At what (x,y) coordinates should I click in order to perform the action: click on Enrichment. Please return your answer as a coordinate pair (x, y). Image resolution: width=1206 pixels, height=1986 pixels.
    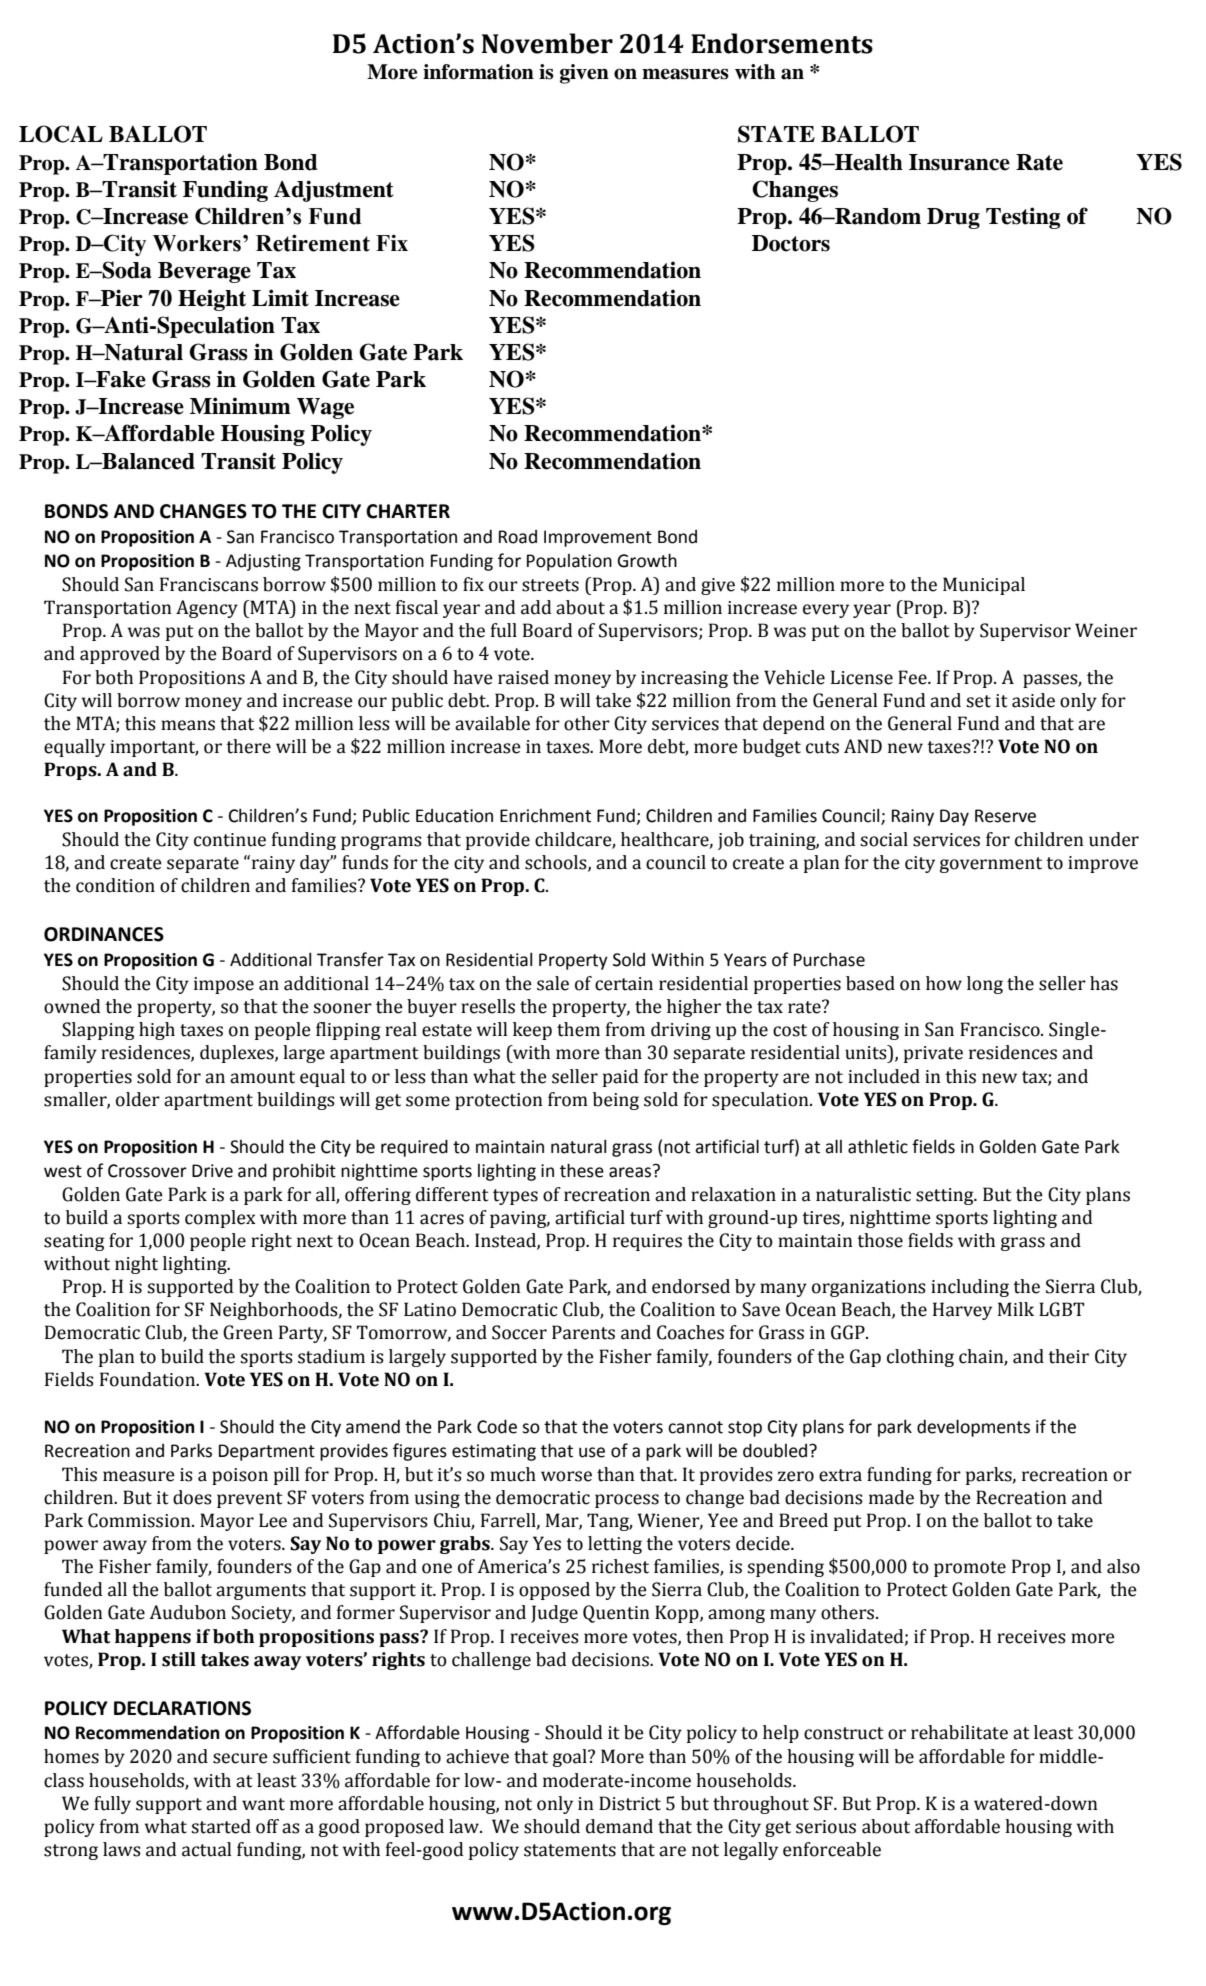
    Looking at the image, I should click on (545, 816).
